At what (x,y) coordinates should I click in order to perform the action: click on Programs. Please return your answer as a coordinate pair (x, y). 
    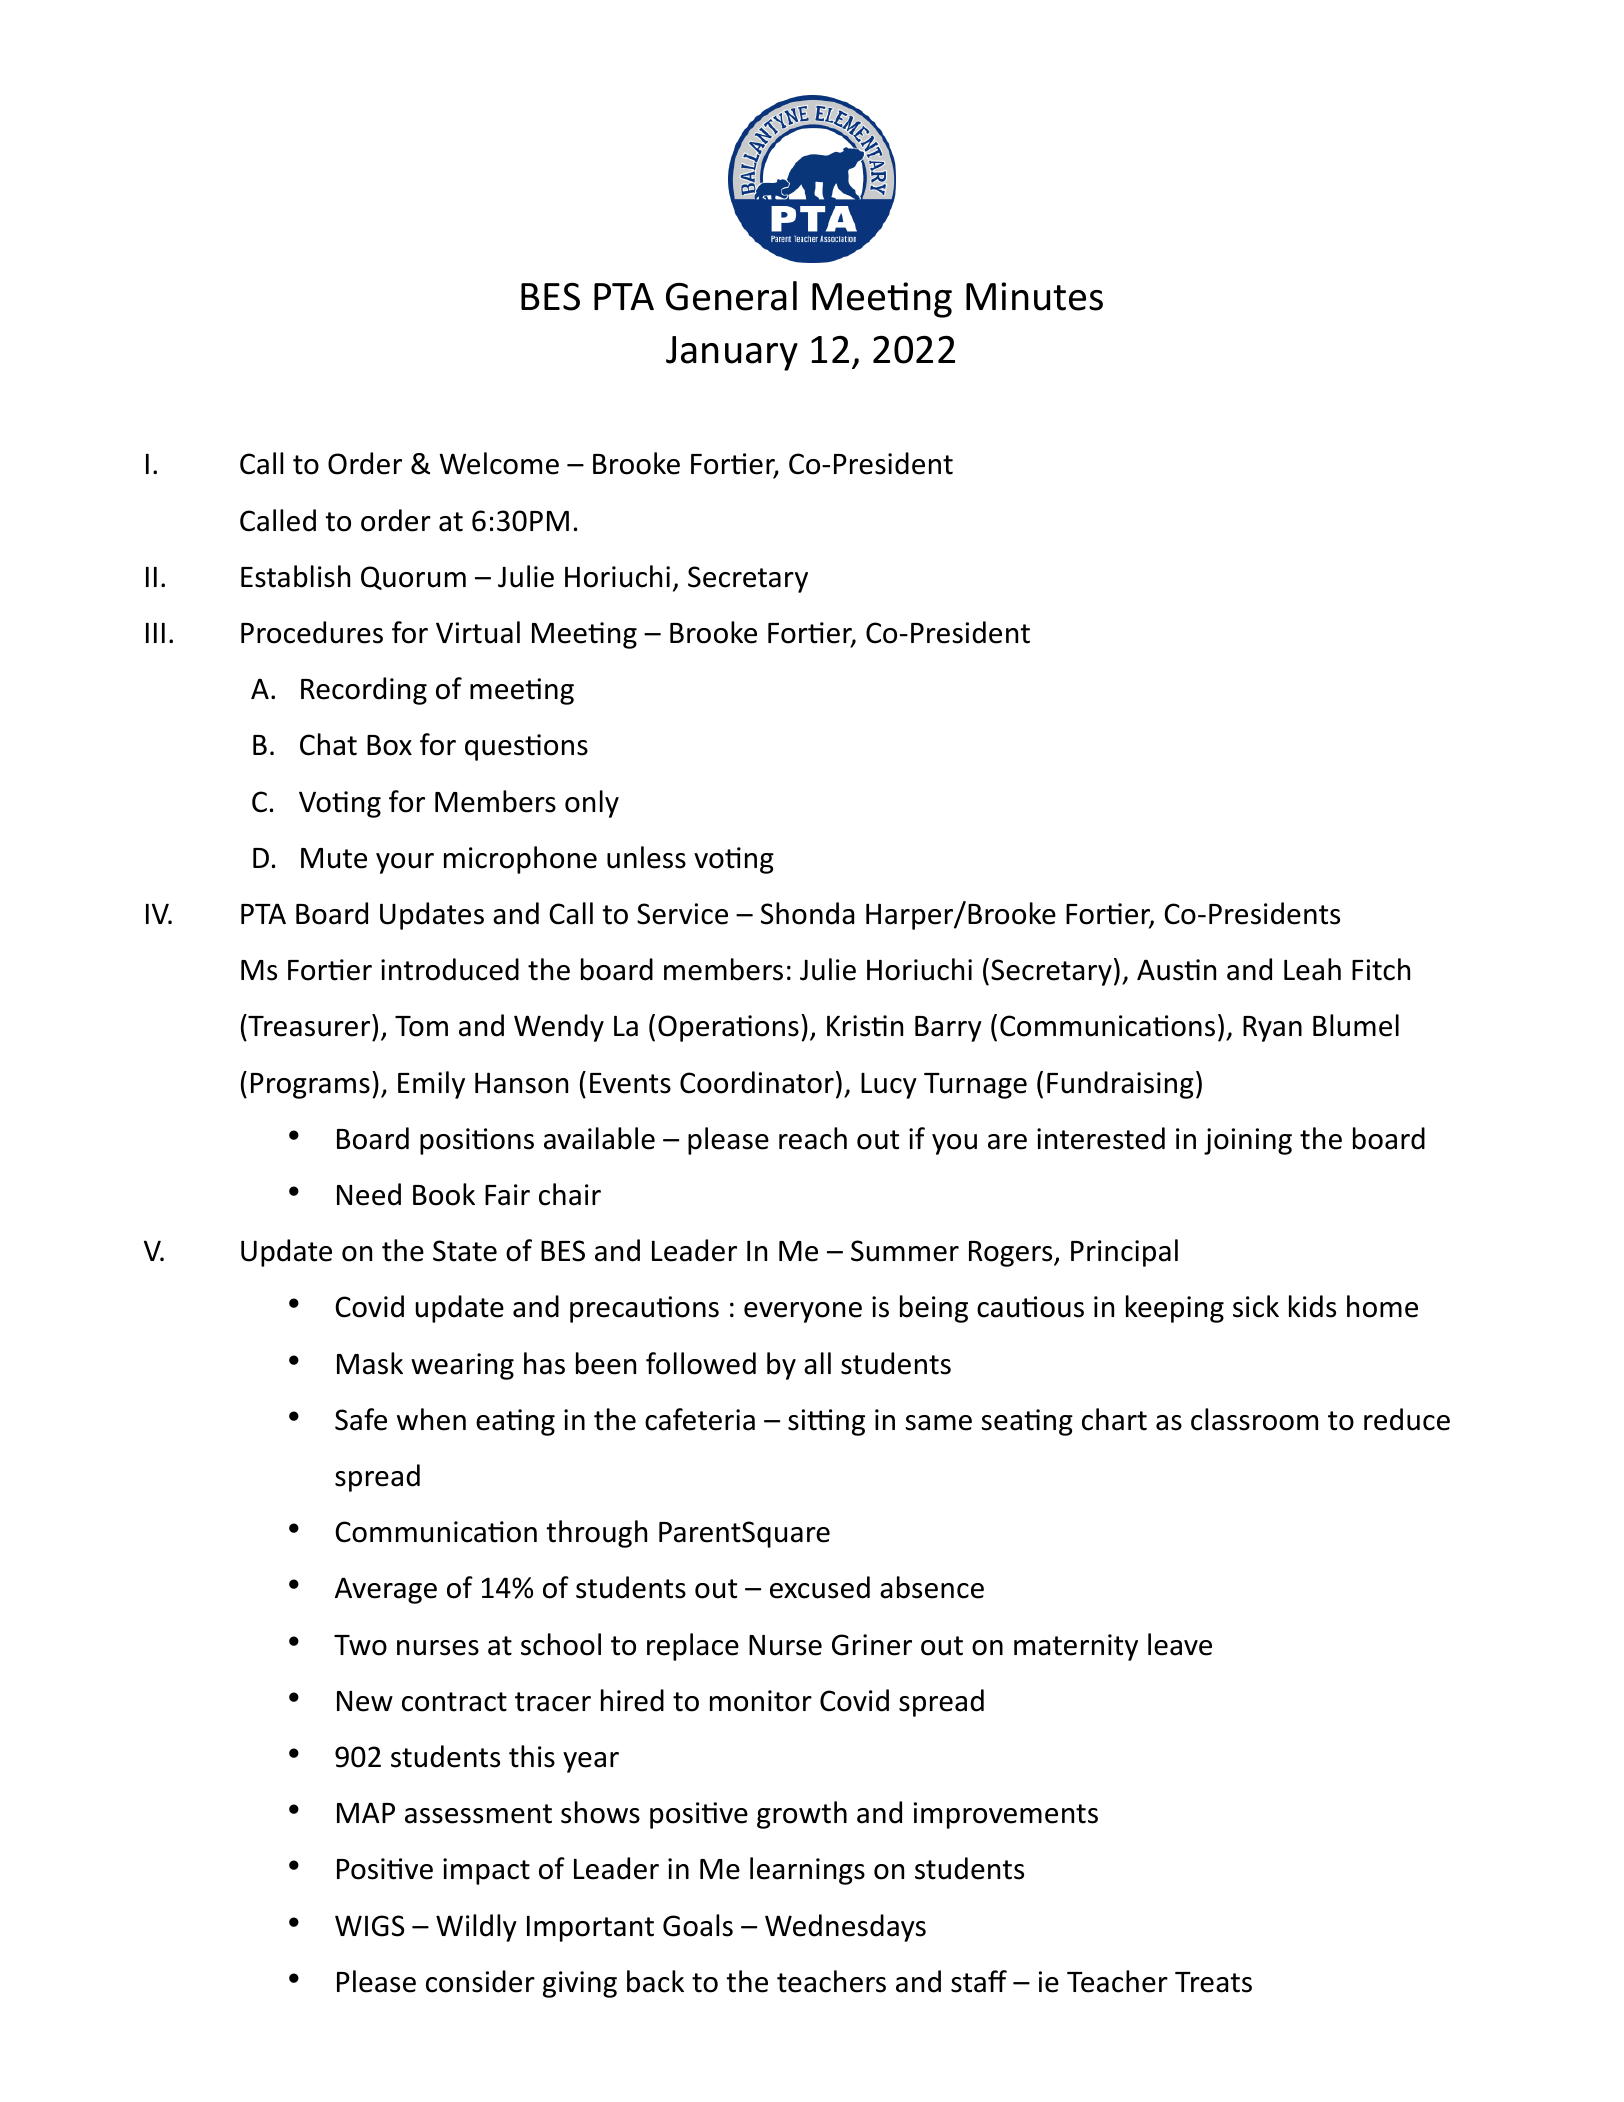
    Looking at the image, I should click on (310, 1086).
